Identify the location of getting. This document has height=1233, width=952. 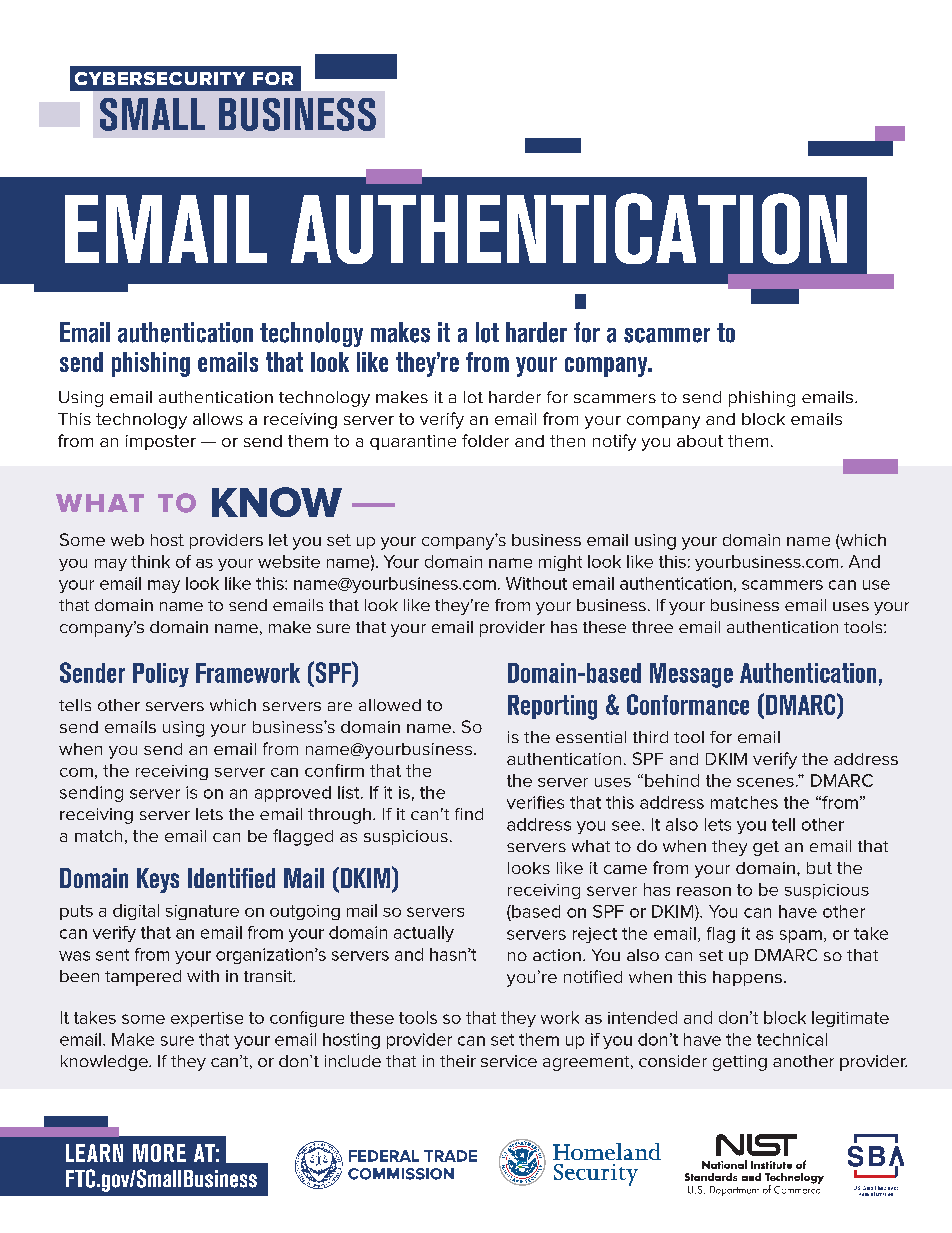
(740, 1063).
